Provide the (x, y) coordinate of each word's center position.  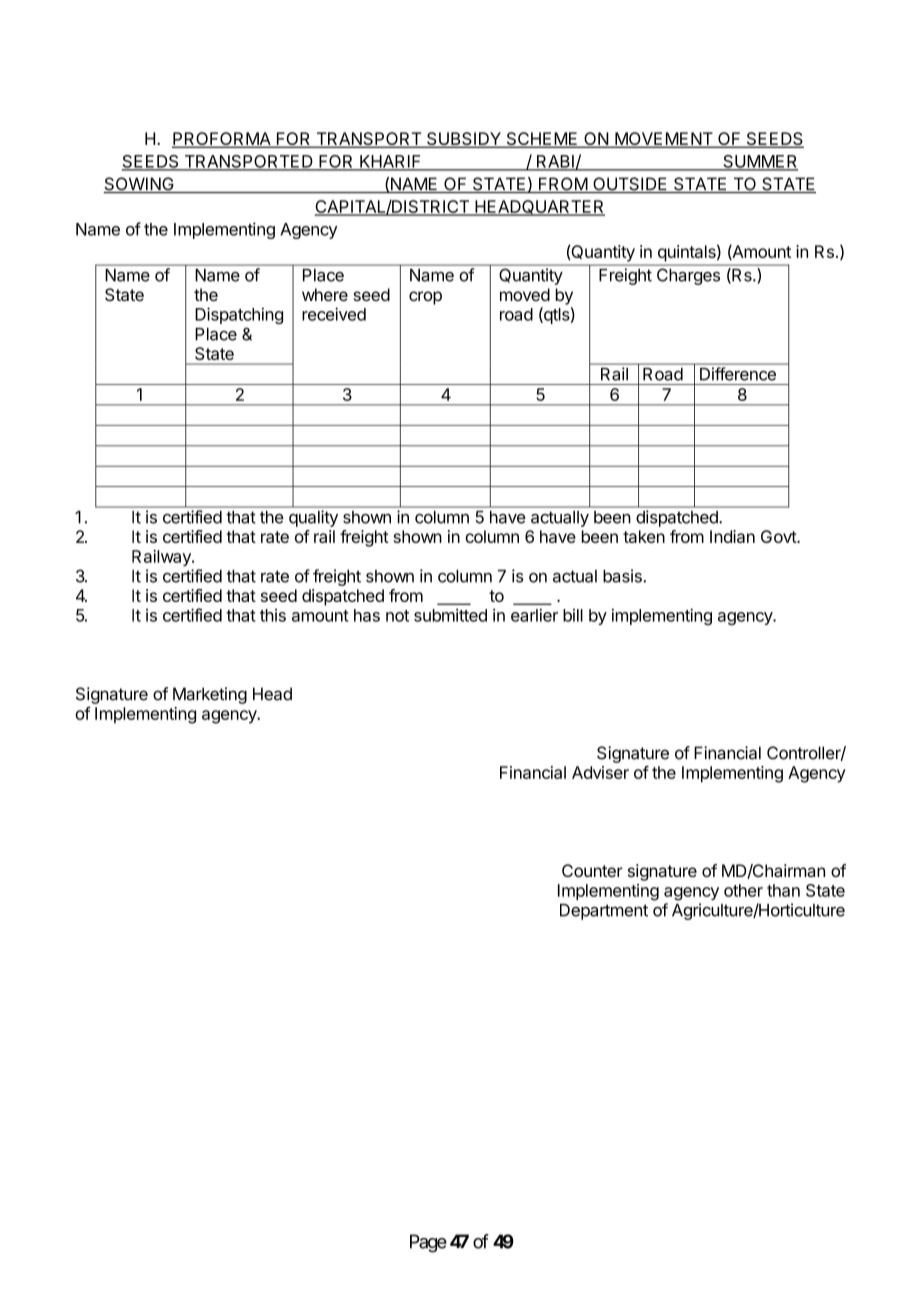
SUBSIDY (464, 140)
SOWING (139, 185)
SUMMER (759, 162)
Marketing (210, 695)
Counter (592, 870)
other (743, 890)
